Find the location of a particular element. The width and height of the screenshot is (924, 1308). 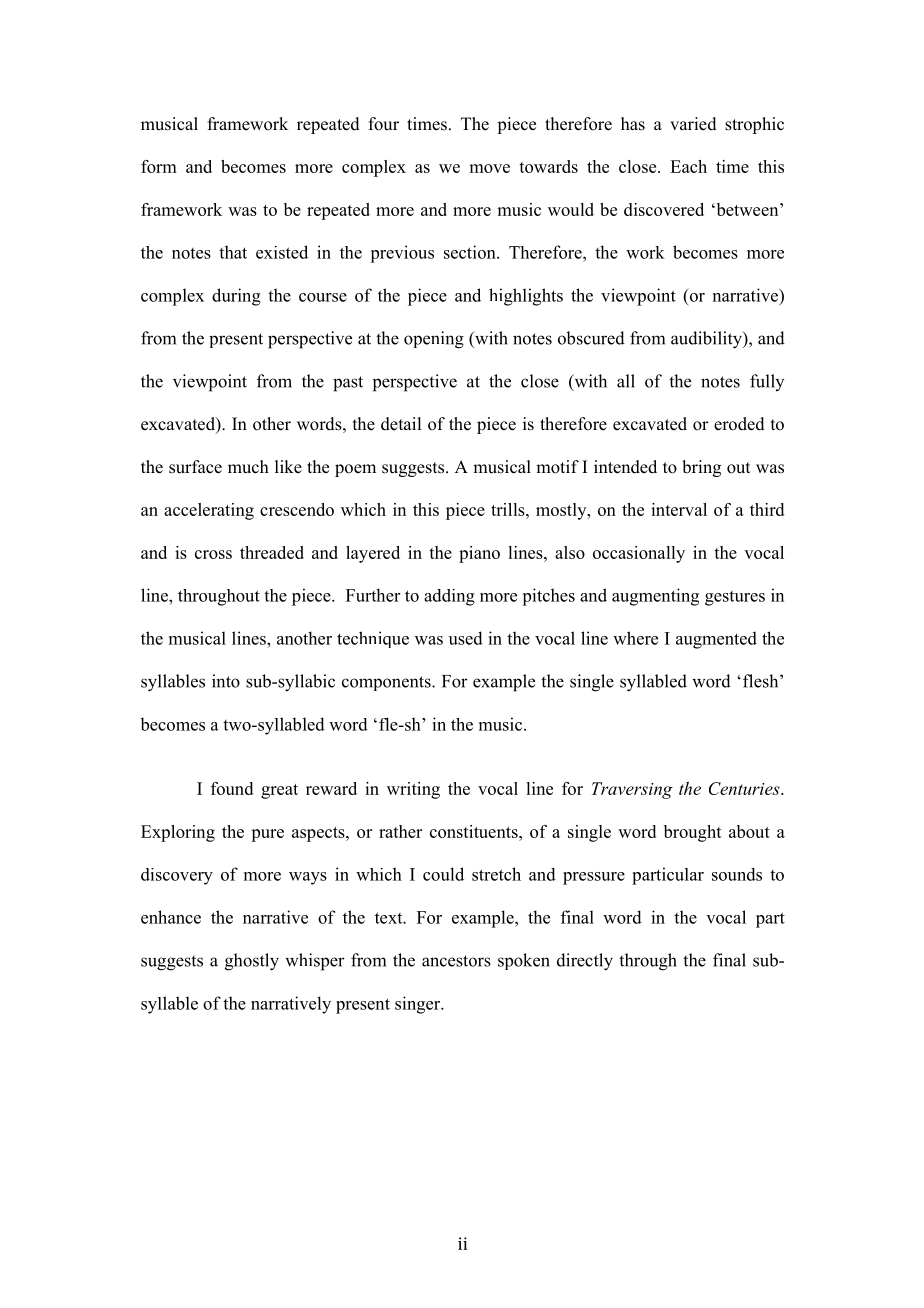

ancestors is located at coordinates (456, 961).
